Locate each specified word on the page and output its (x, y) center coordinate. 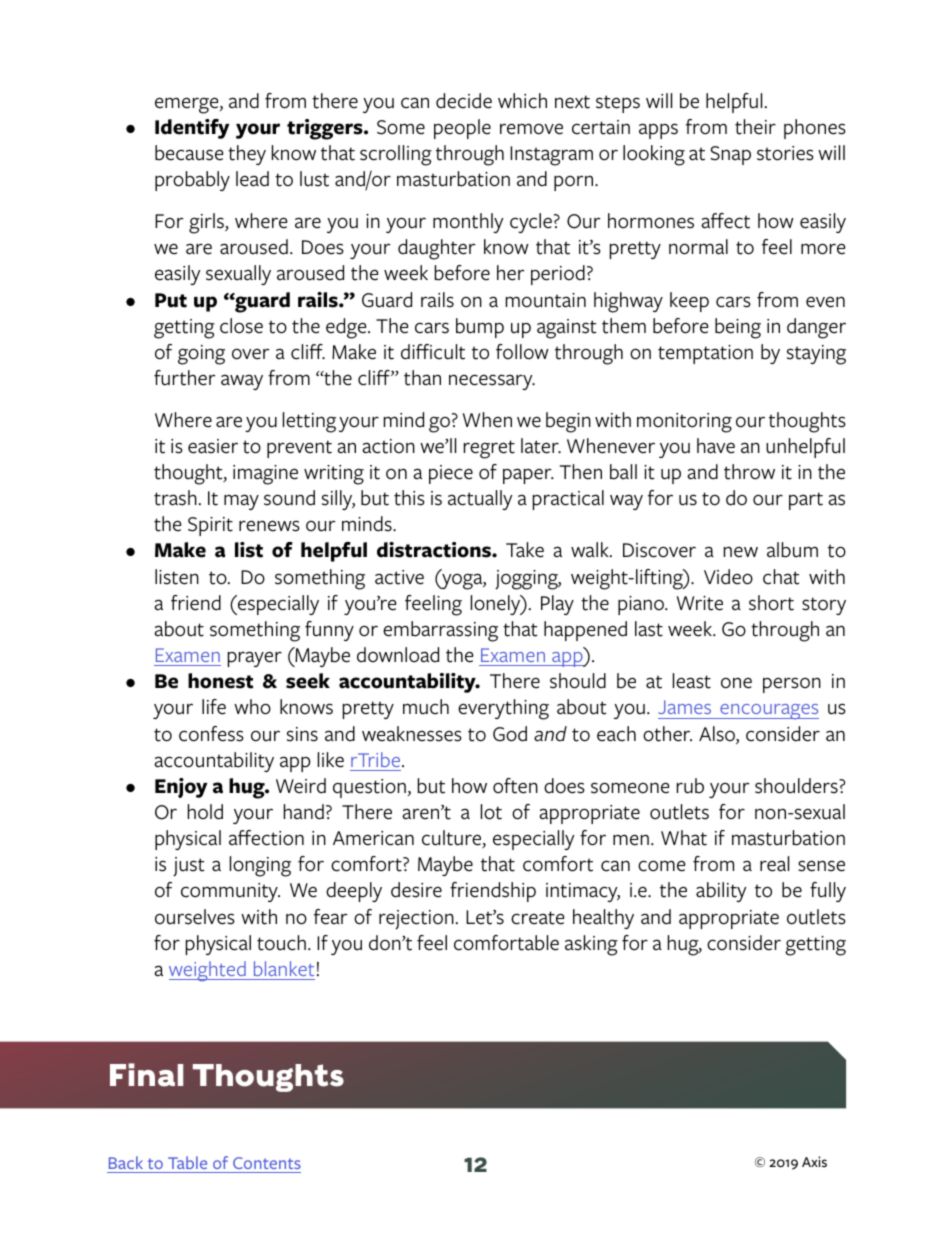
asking (591, 945)
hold (205, 812)
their (755, 127)
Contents (267, 1163)
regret (489, 449)
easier (213, 446)
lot (491, 812)
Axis (814, 1162)
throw (749, 472)
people (462, 129)
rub (690, 786)
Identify (192, 129)
